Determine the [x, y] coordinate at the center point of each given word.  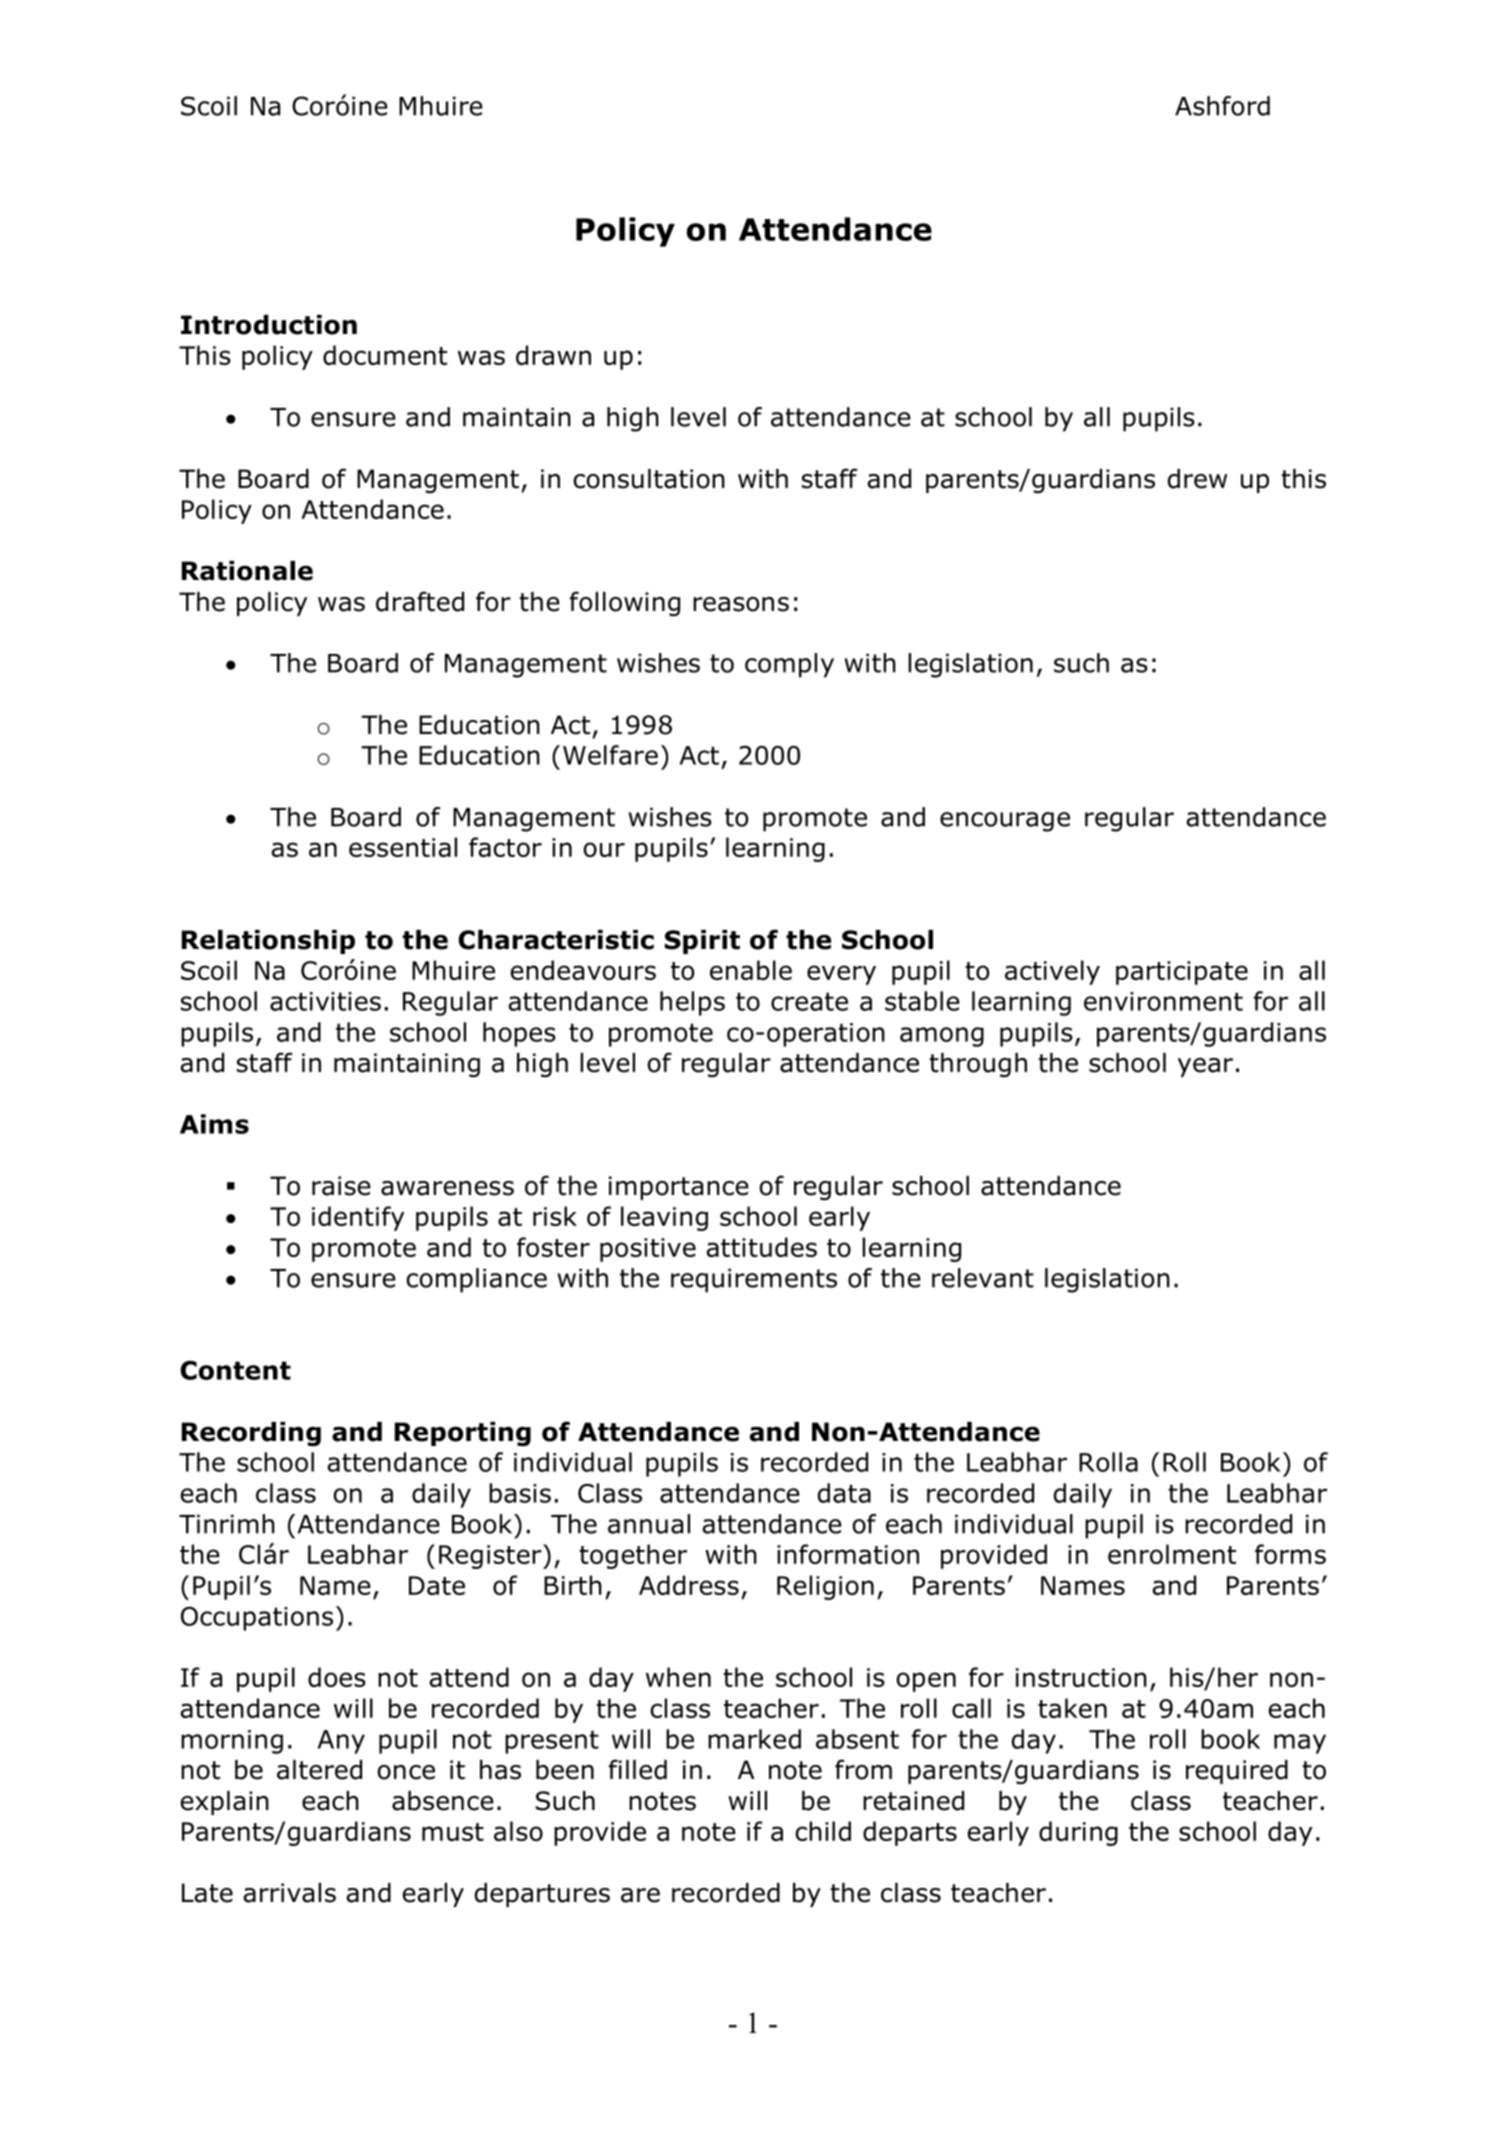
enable [751, 970]
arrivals [290, 1893]
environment [1163, 1001]
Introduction [269, 325]
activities [325, 1001]
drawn [553, 355]
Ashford [1222, 106]
